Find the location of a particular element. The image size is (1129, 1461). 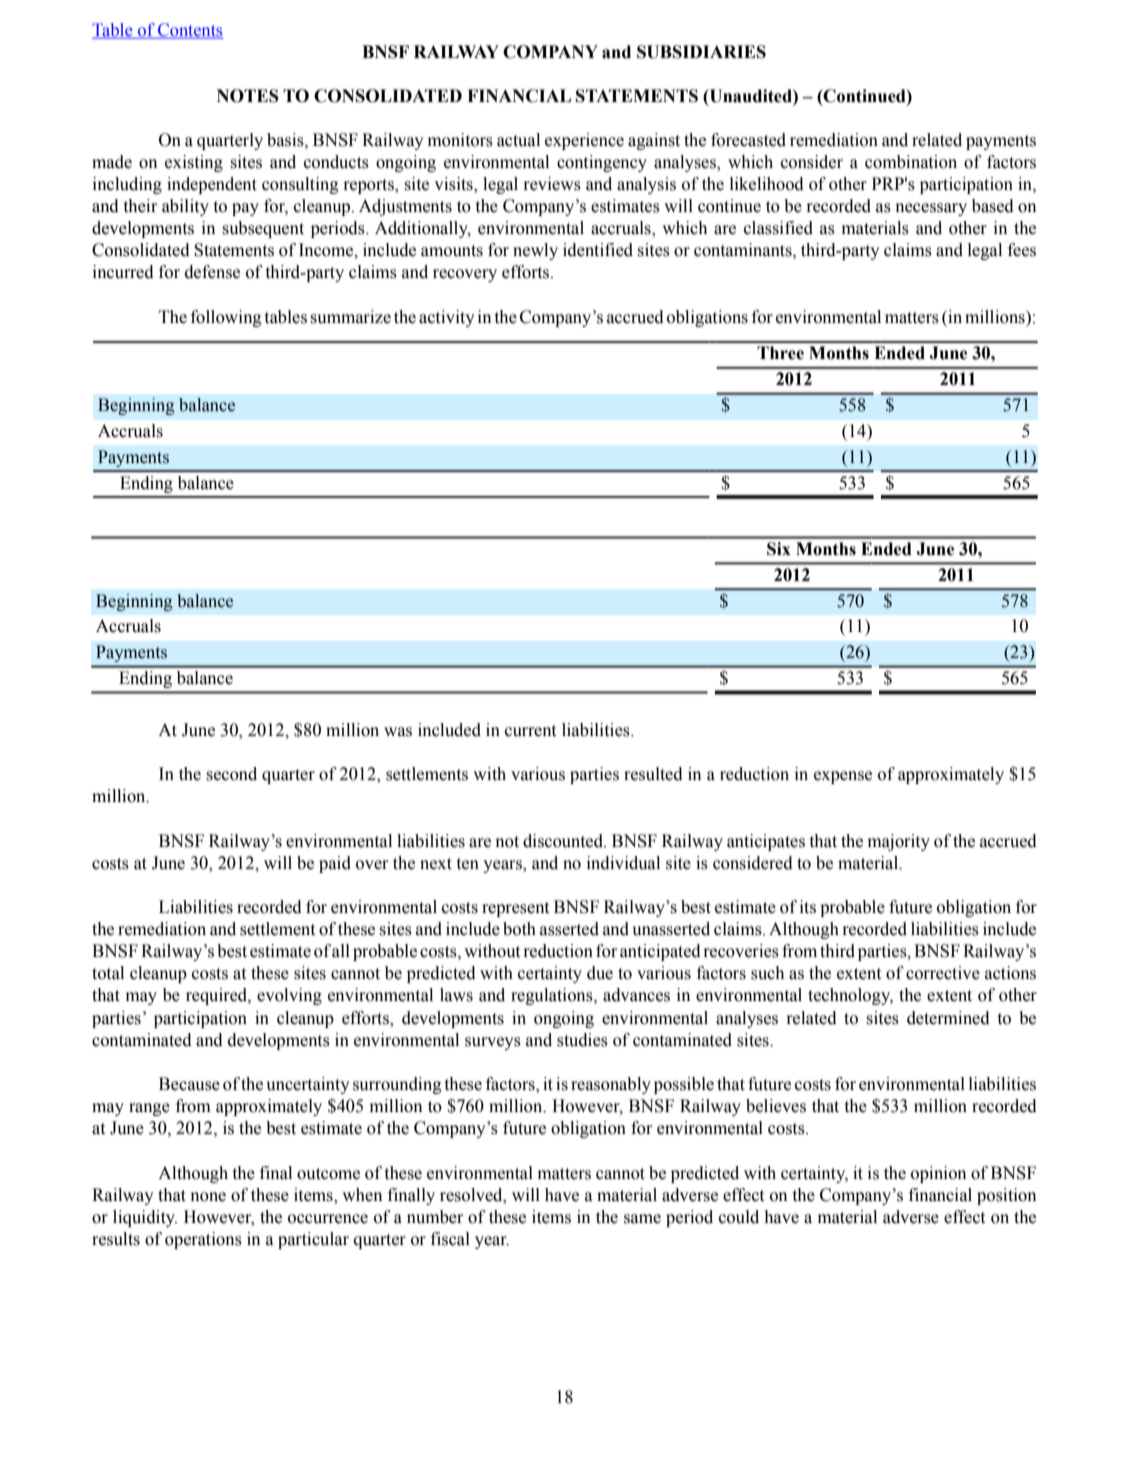

following is located at coordinates (226, 318).
